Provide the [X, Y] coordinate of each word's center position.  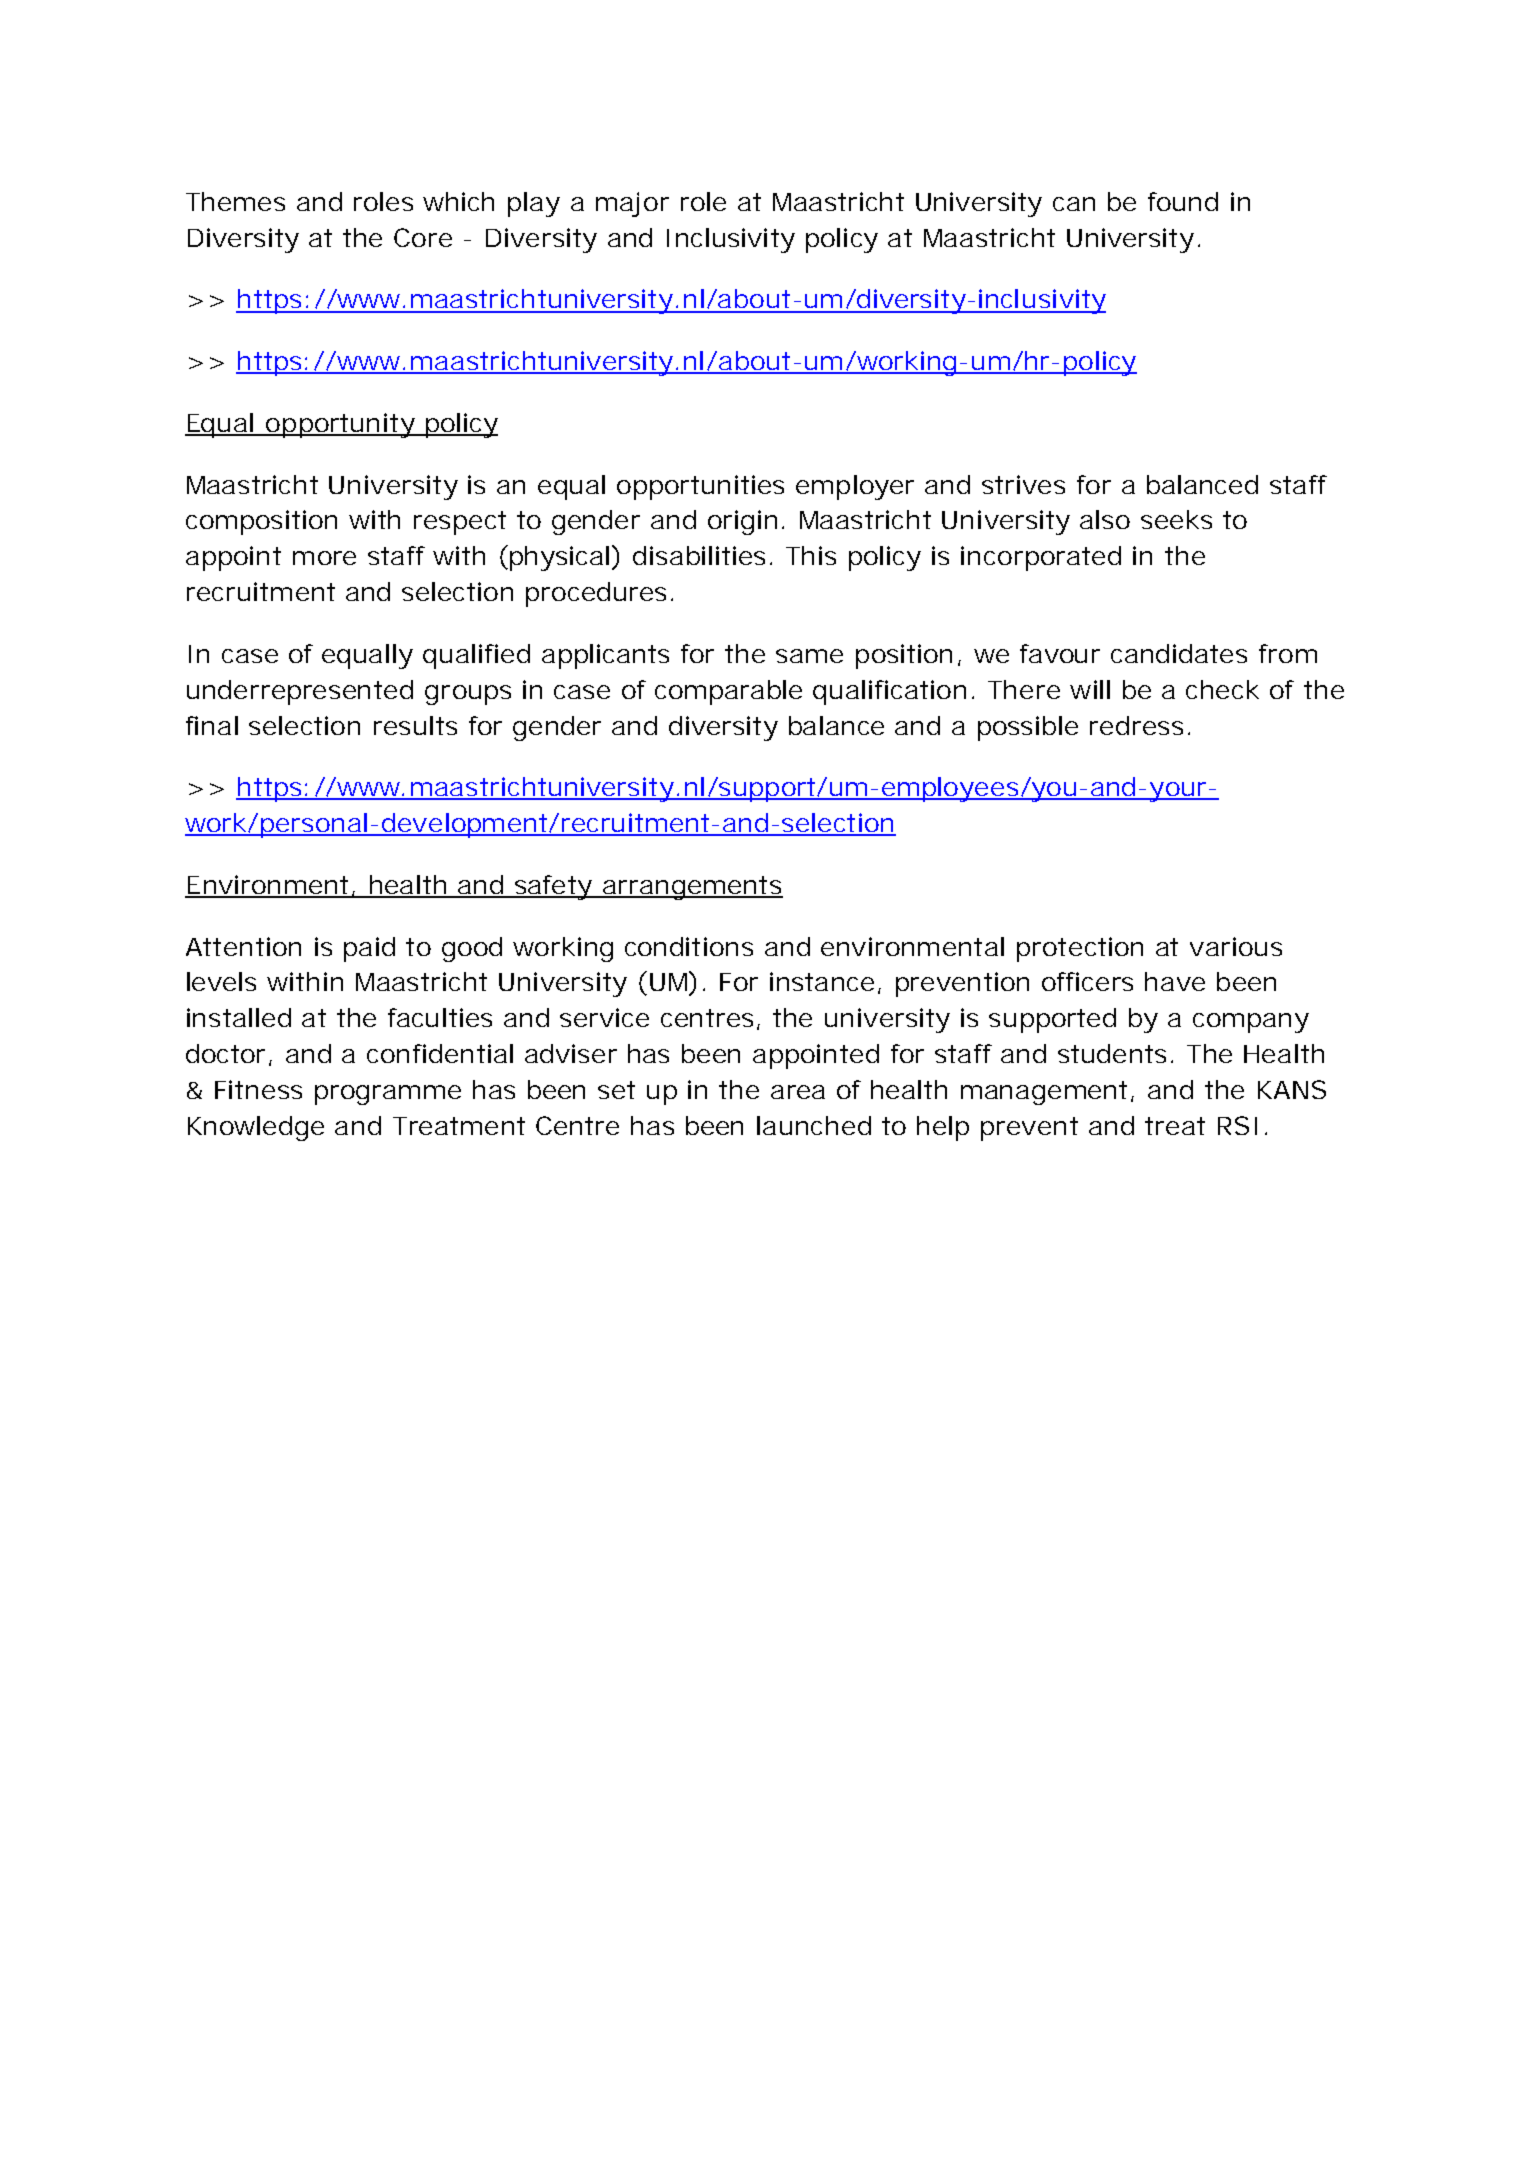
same [809, 656]
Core [423, 237]
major [632, 204]
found [1183, 201]
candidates [1179, 653]
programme [388, 1095]
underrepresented [300, 692]
